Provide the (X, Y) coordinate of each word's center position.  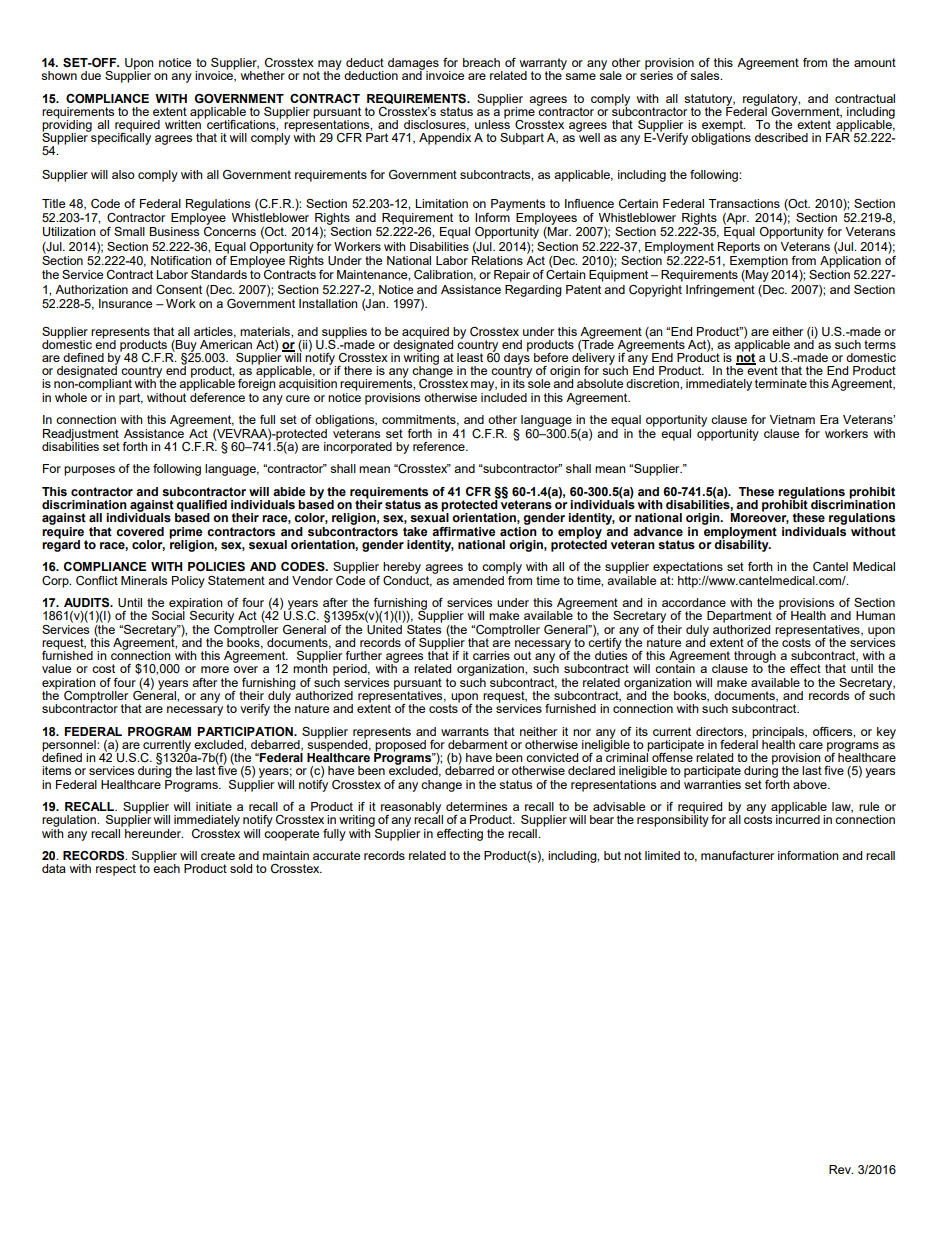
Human (875, 615)
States (424, 628)
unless (492, 123)
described (781, 137)
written (183, 123)
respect (116, 870)
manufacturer (737, 855)
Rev (841, 1169)
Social (168, 614)
